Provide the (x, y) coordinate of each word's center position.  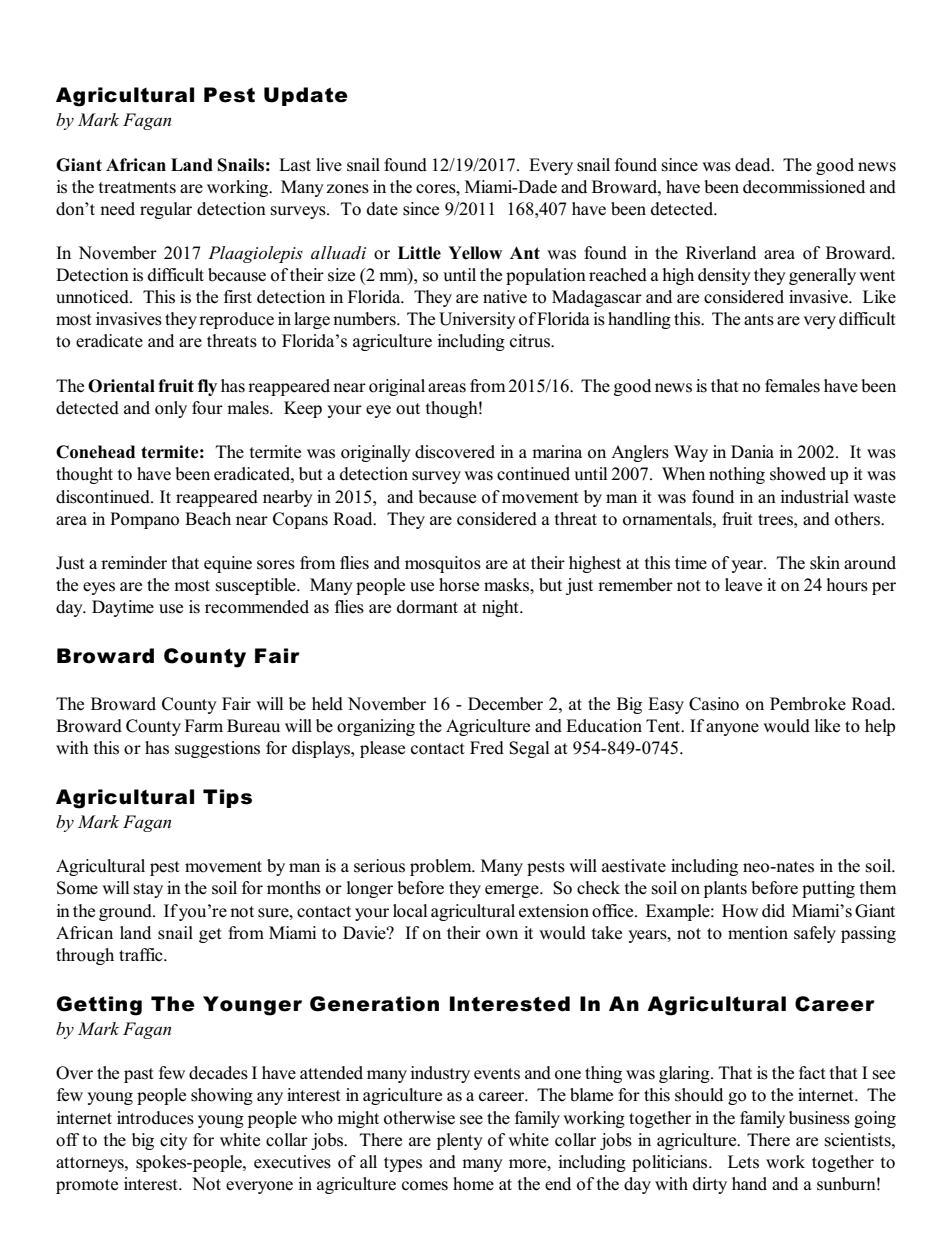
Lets (743, 1162)
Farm (204, 725)
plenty (460, 1141)
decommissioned (804, 187)
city (174, 1141)
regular (166, 210)
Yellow (475, 253)
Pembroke (808, 704)
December (505, 704)
